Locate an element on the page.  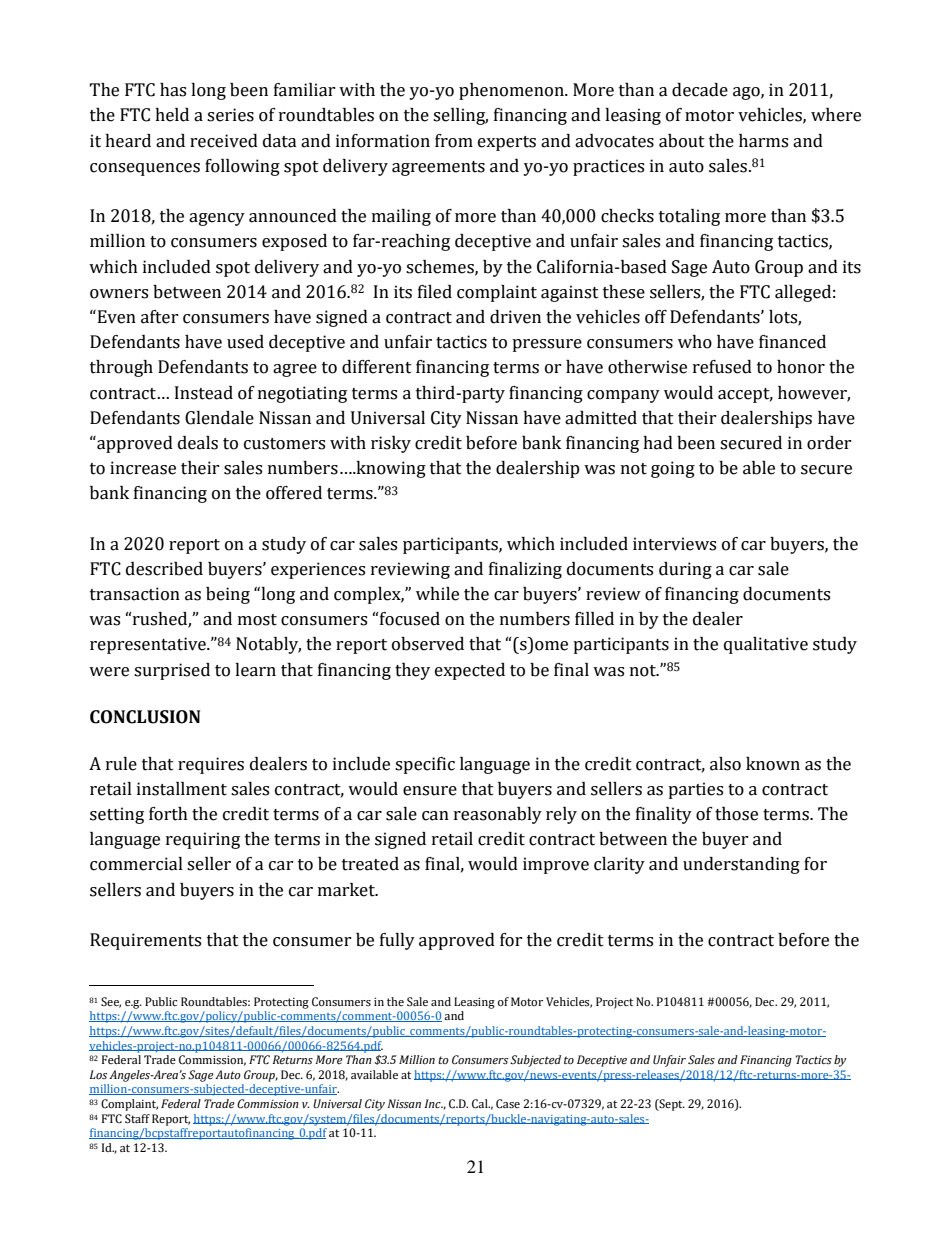
selling is located at coordinates (460, 116).
